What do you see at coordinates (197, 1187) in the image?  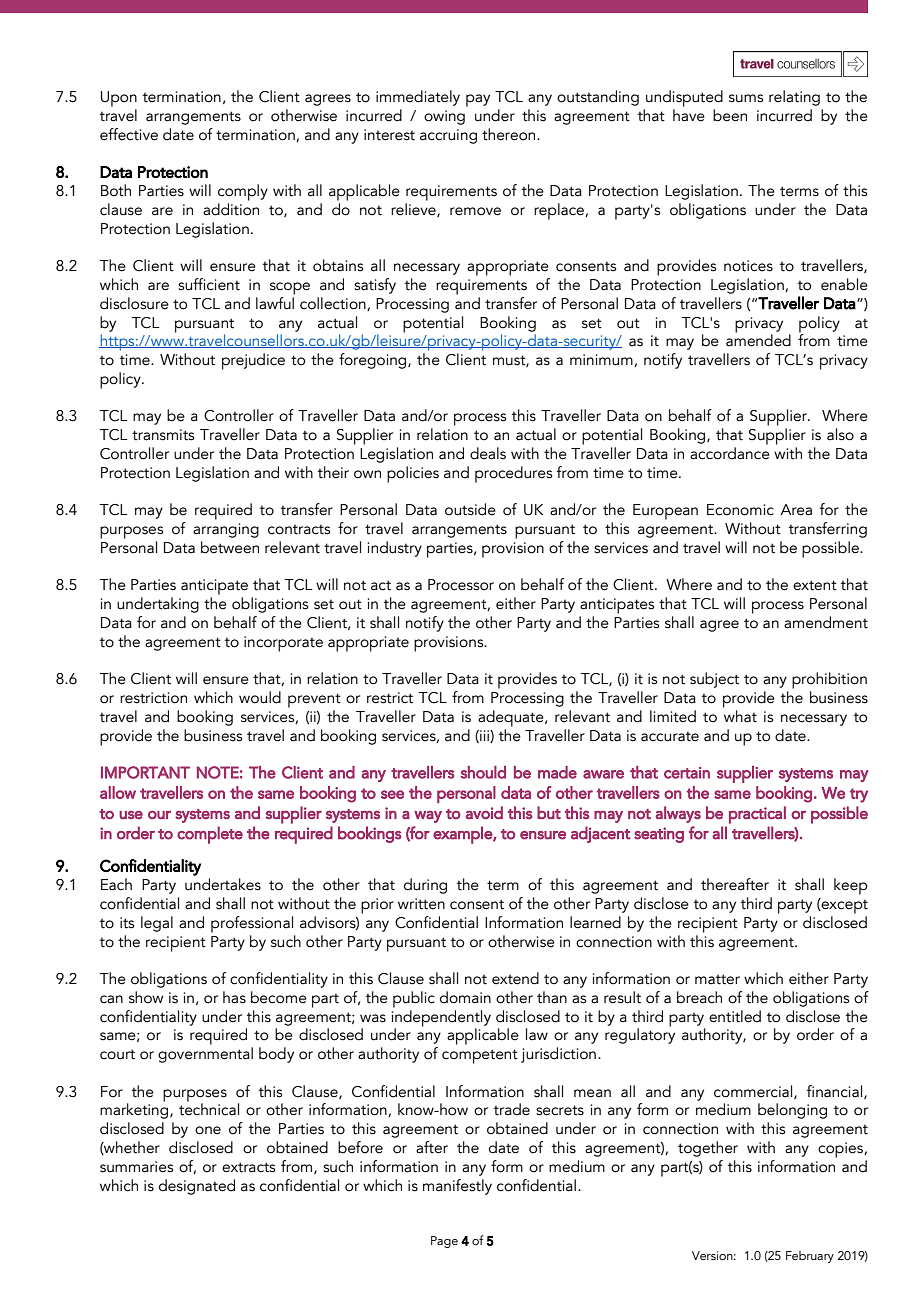 I see `designated` at bounding box center [197, 1187].
